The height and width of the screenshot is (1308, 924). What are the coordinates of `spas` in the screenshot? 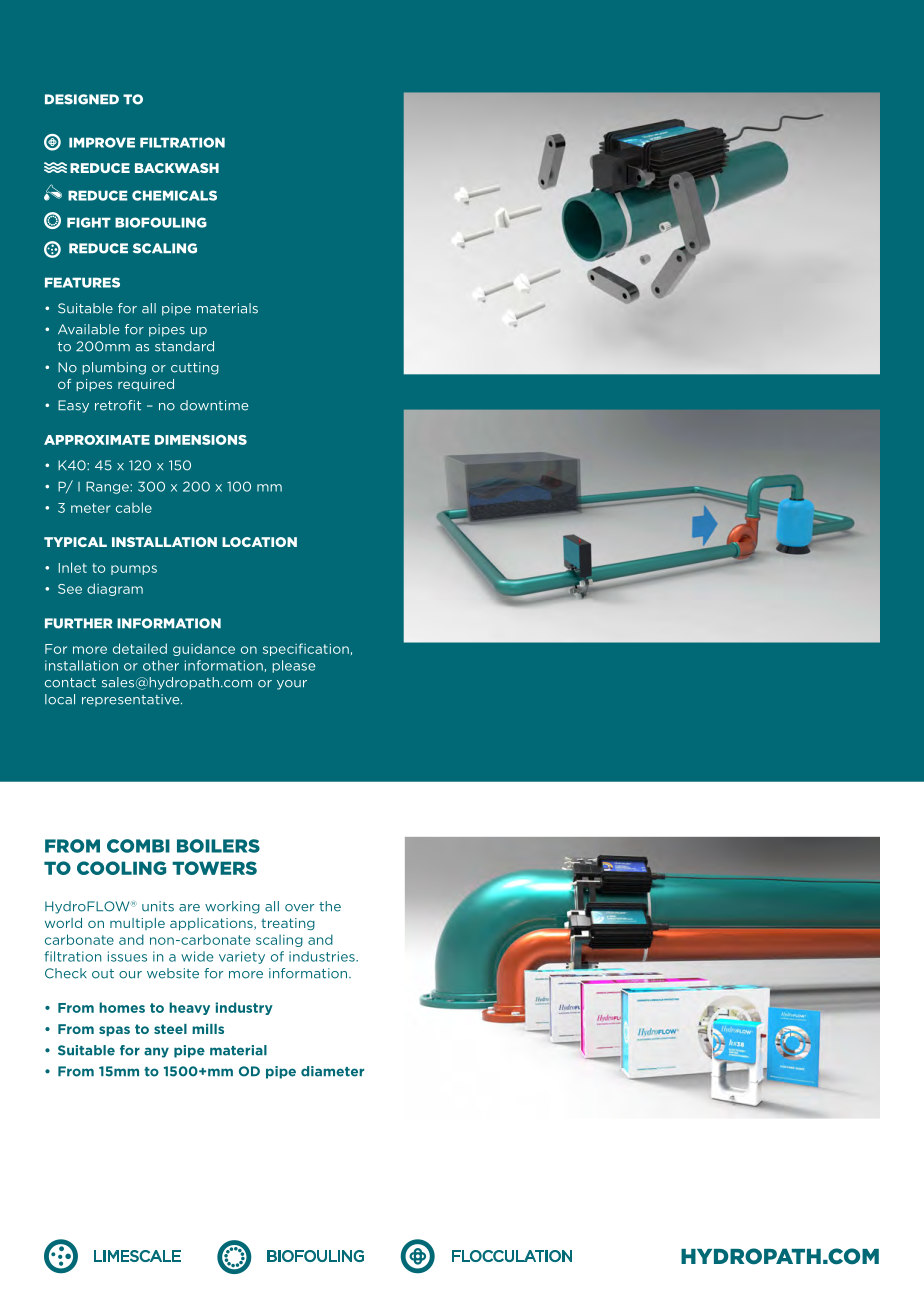 It's located at (114, 1031).
